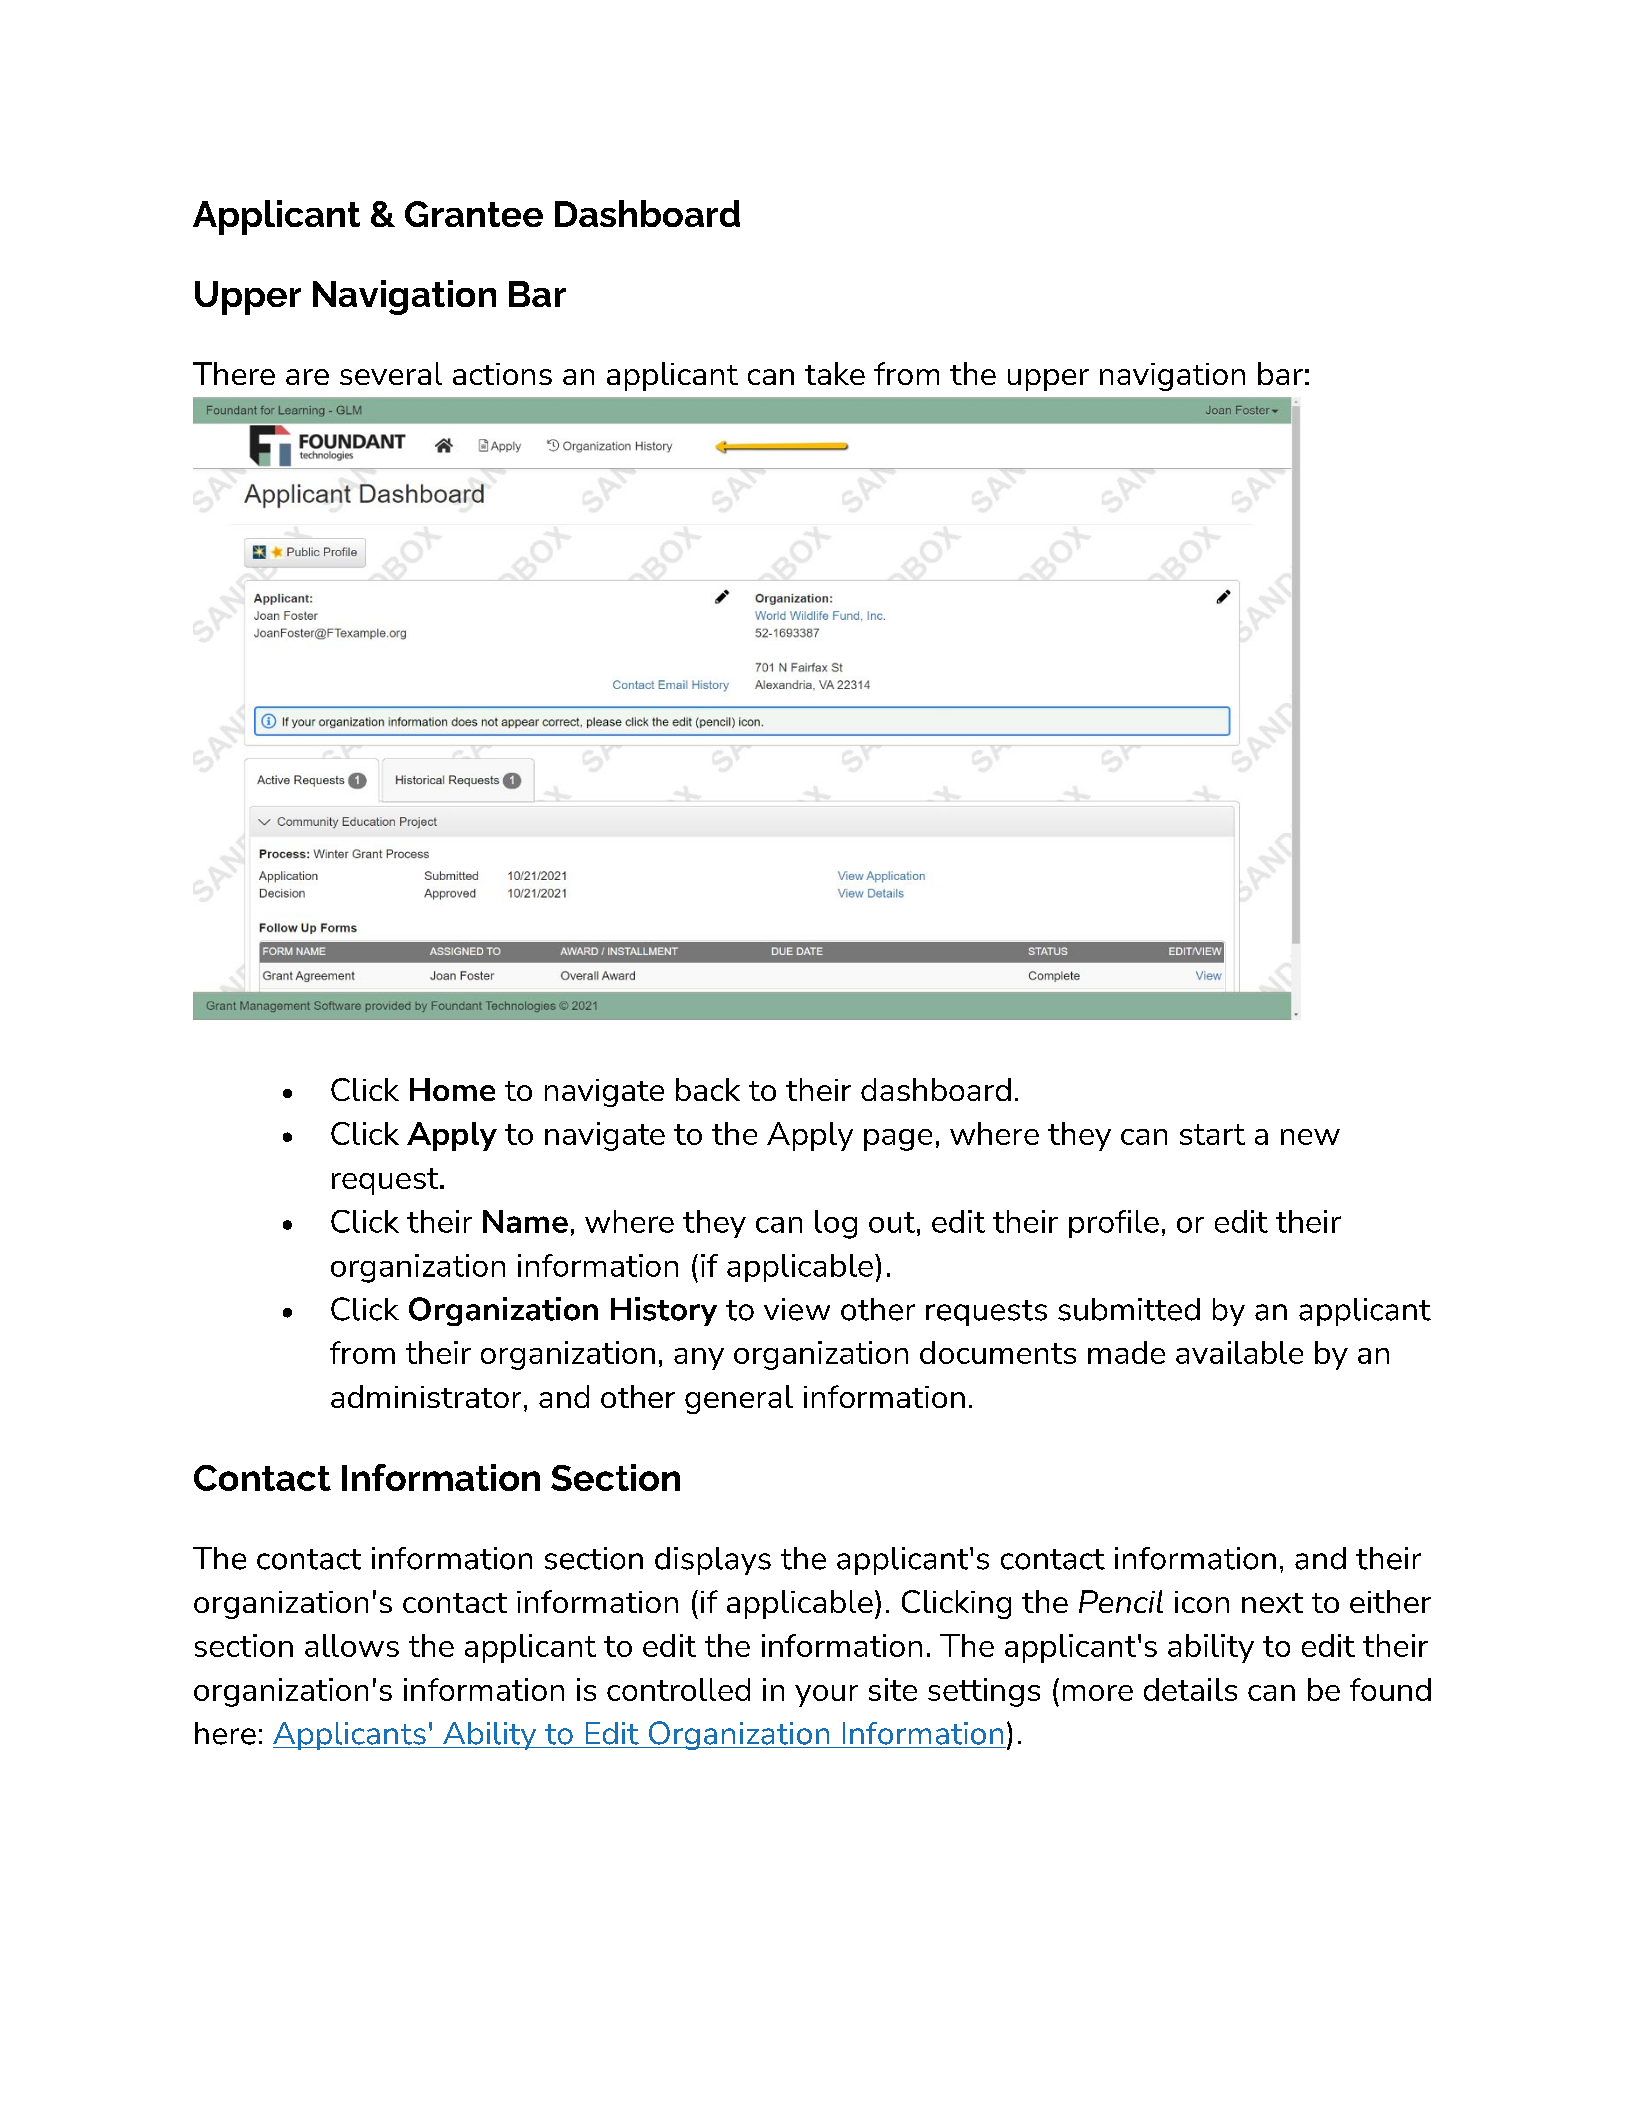 This screenshot has width=1639, height=2121. I want to click on your, so click(826, 1696).
